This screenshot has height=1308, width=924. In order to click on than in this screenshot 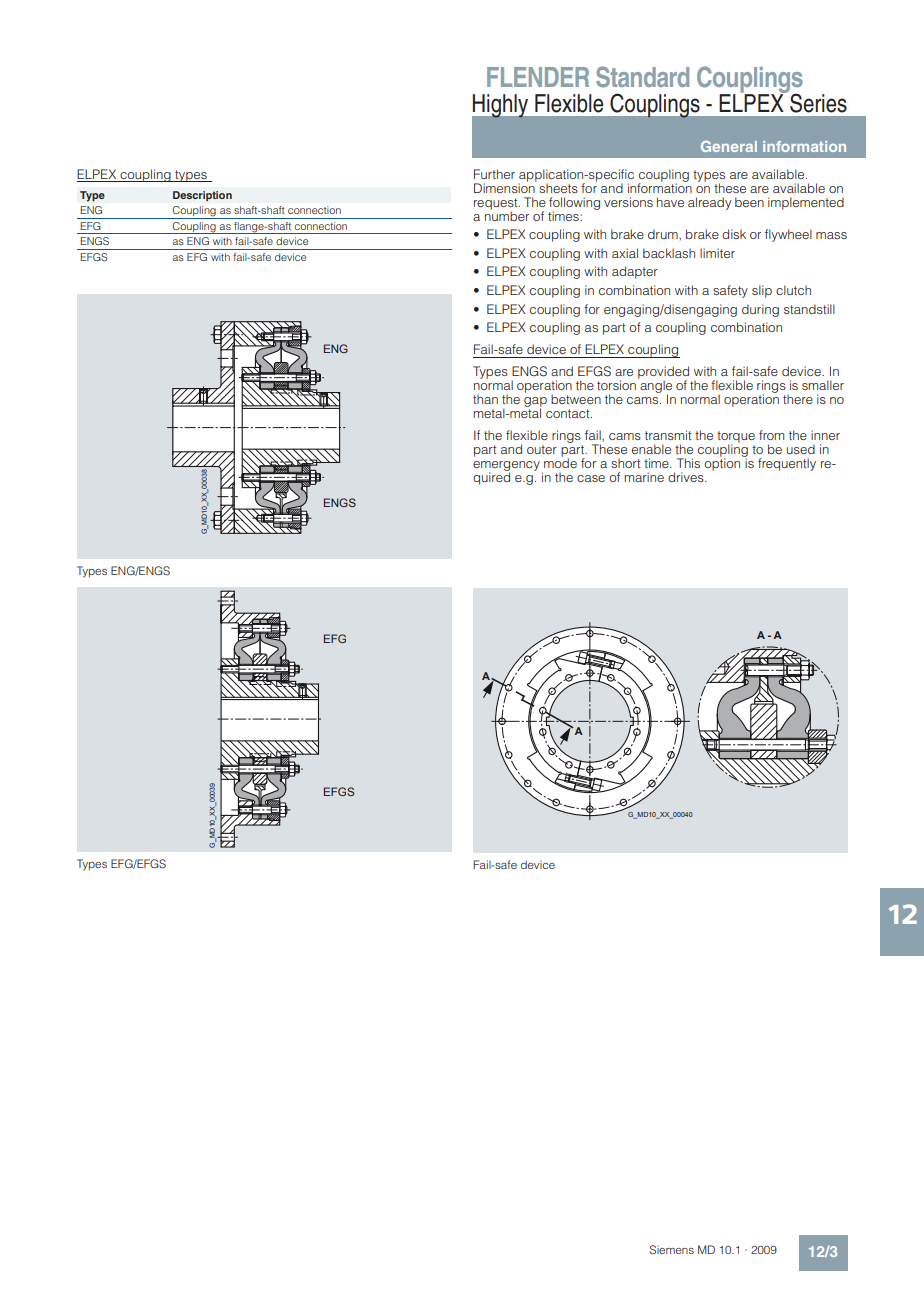, I will do `click(485, 399)`.
